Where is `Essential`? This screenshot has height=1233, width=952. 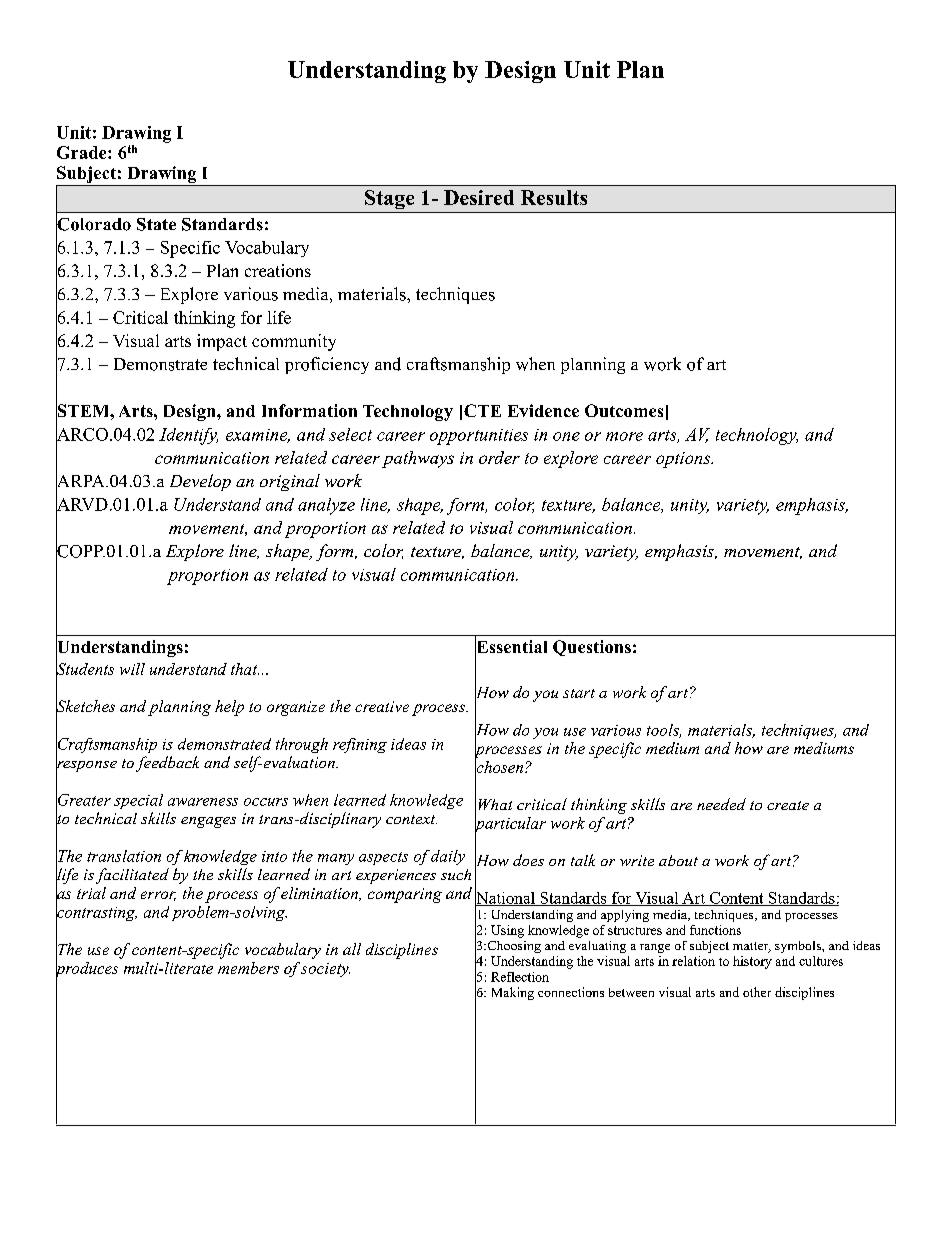 Essential is located at coordinates (511, 647).
